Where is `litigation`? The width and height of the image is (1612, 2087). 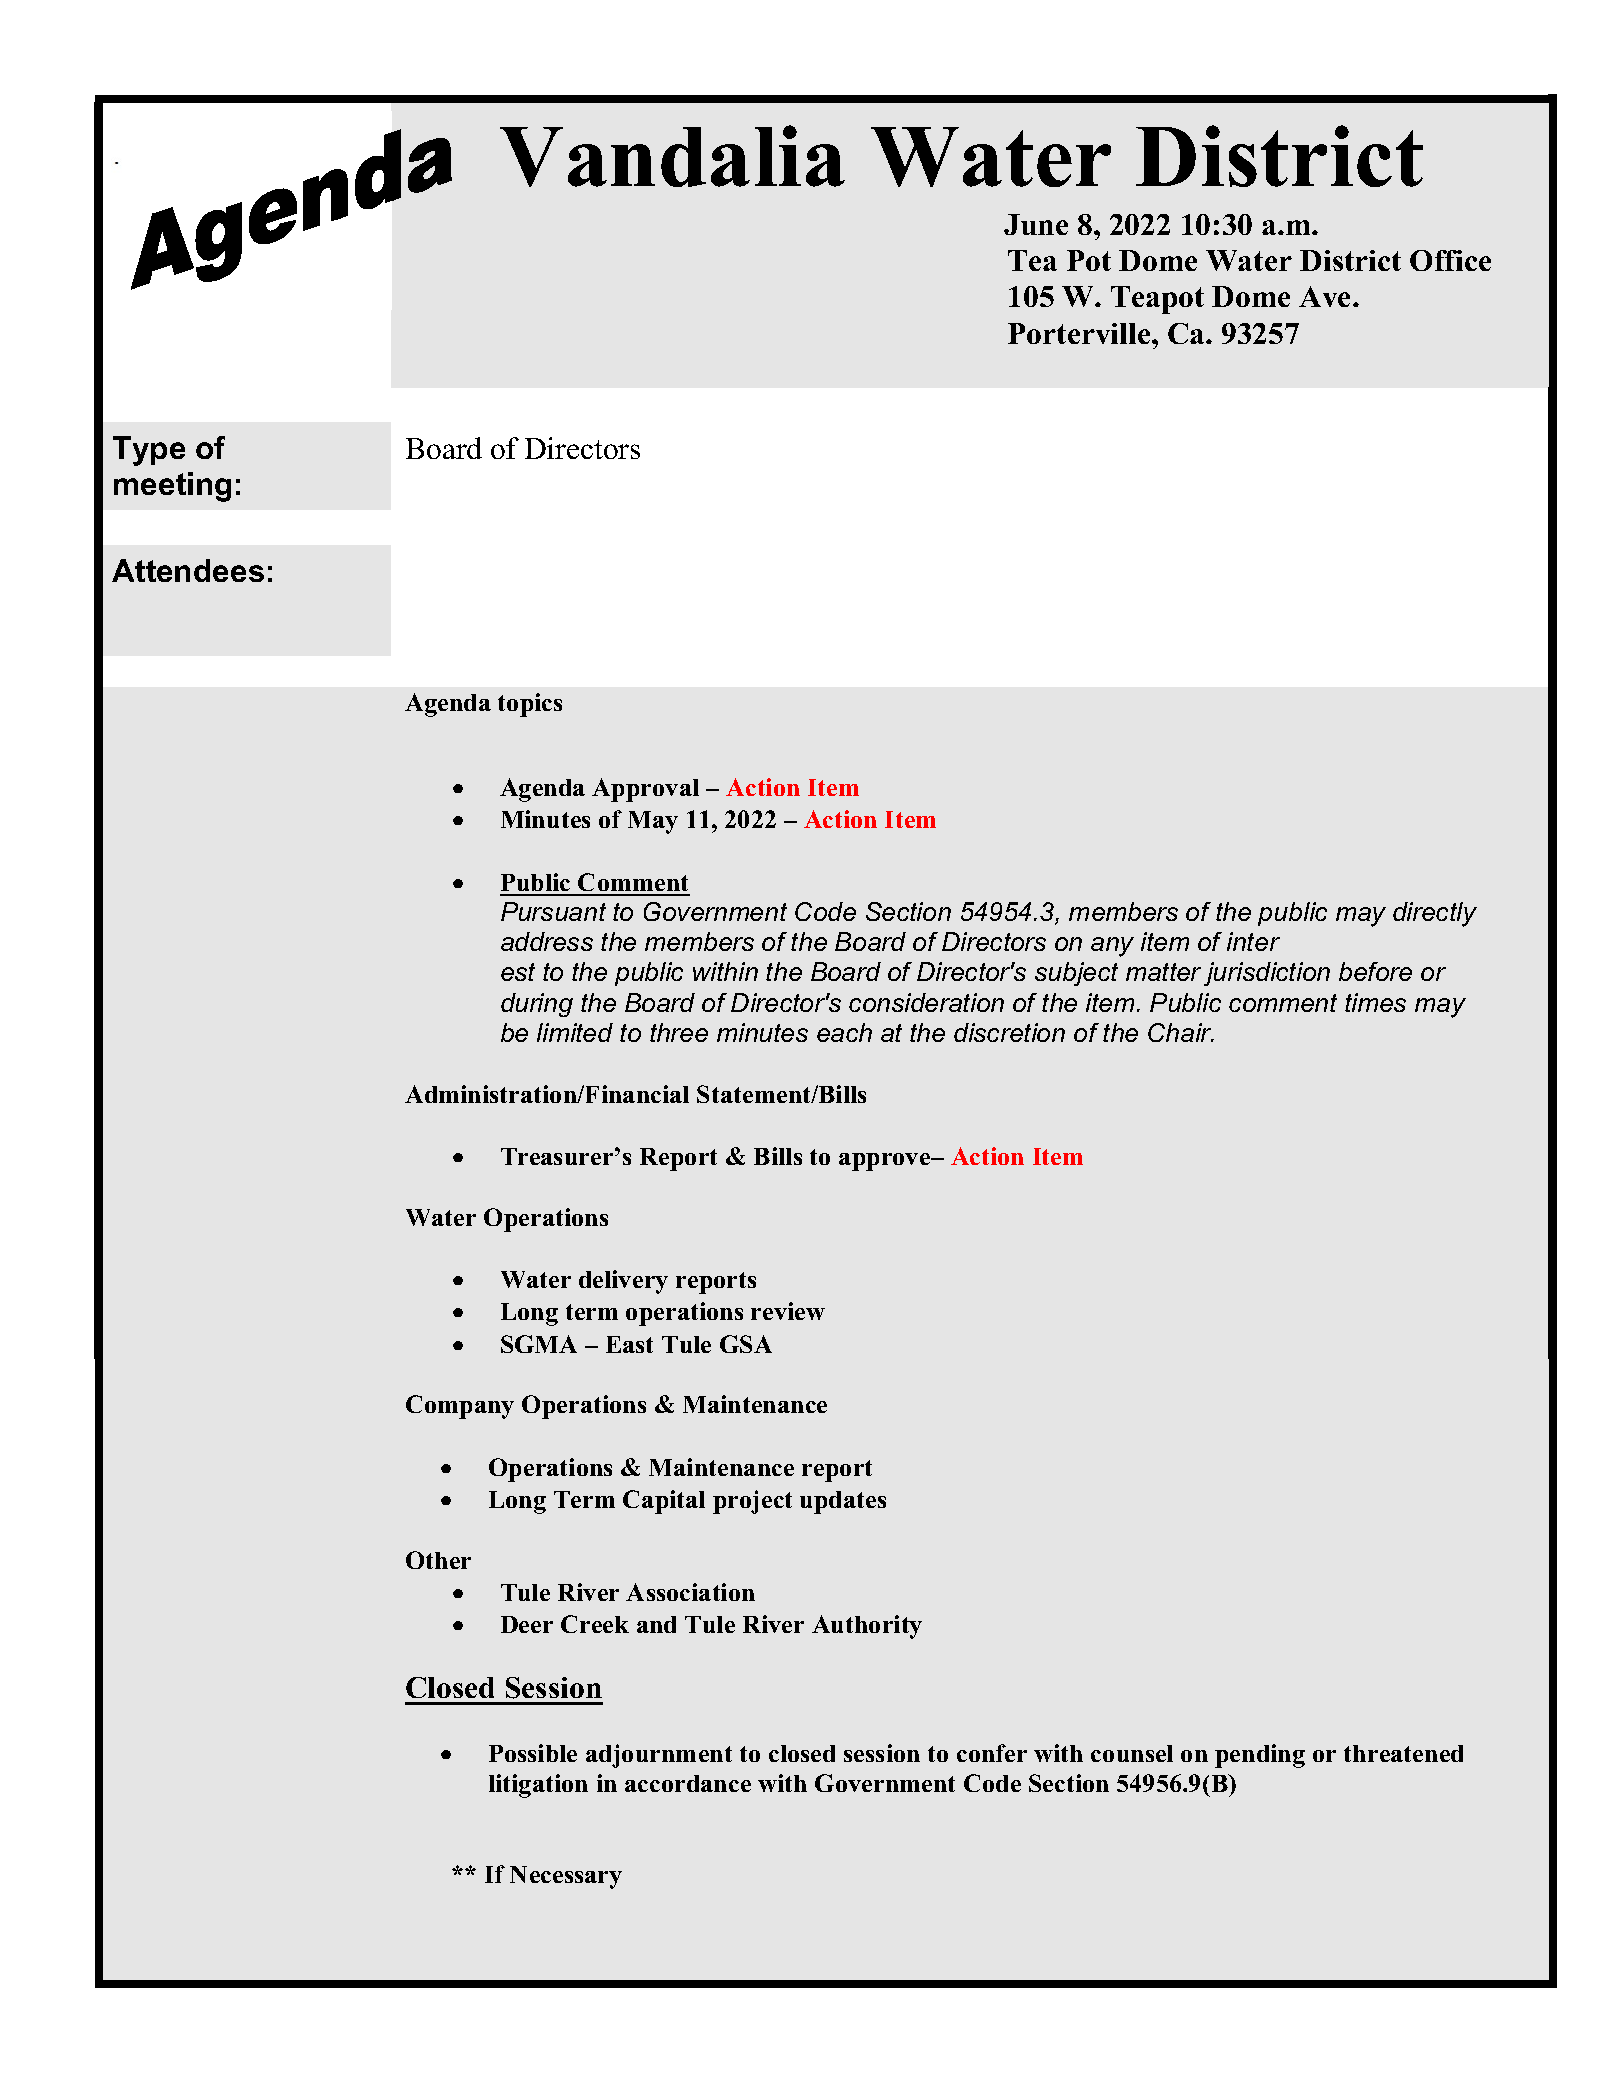 litigation is located at coordinates (538, 1786).
